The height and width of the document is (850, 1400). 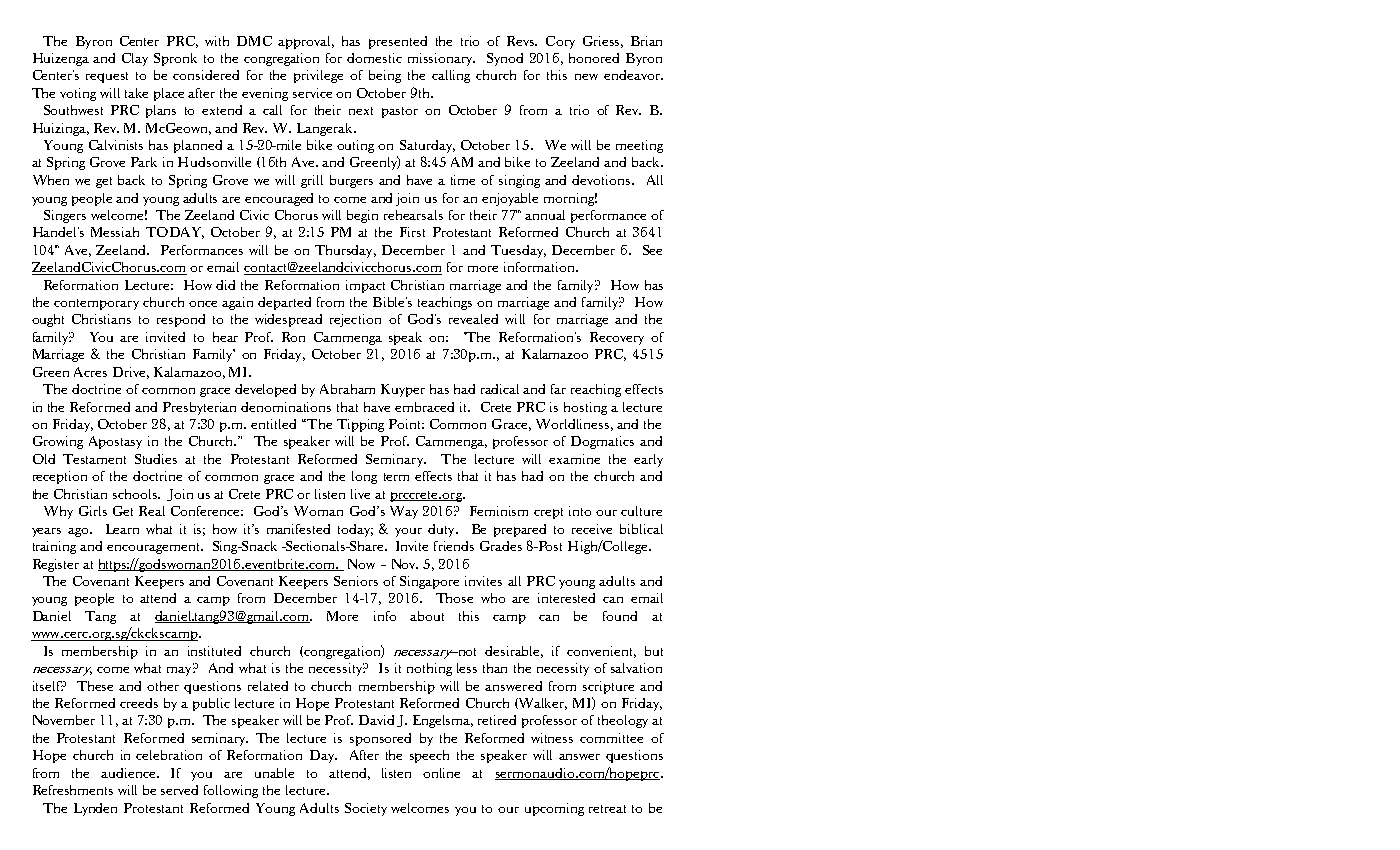 What do you see at coordinates (129, 773) in the document?
I see `audience` at bounding box center [129, 773].
